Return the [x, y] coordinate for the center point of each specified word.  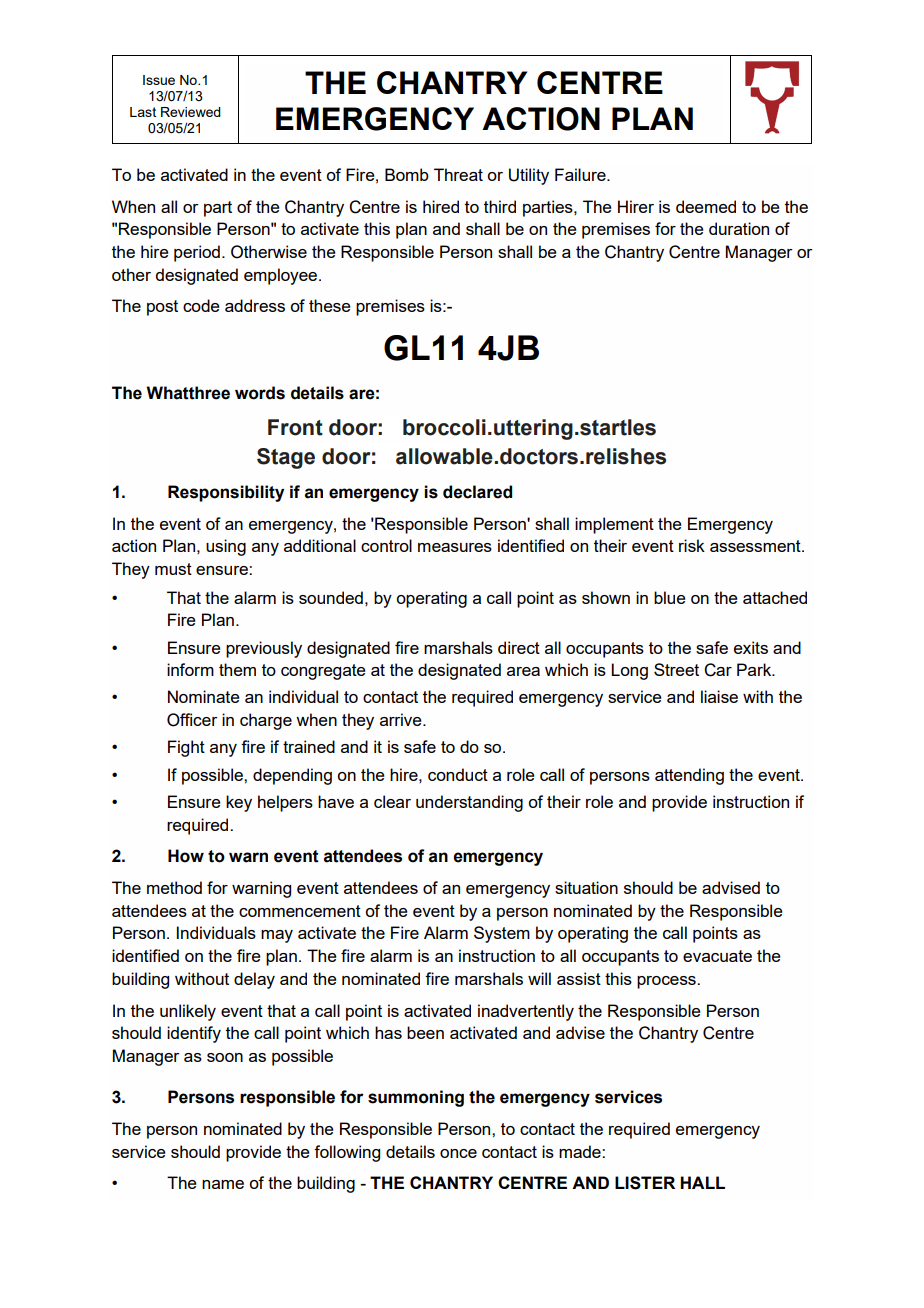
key [239, 803]
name [223, 1184]
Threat [458, 174]
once [458, 1153]
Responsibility [226, 493]
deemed [706, 206]
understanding [469, 803]
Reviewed [191, 112]
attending [689, 776]
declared [477, 492]
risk [692, 545]
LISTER [645, 1183]
